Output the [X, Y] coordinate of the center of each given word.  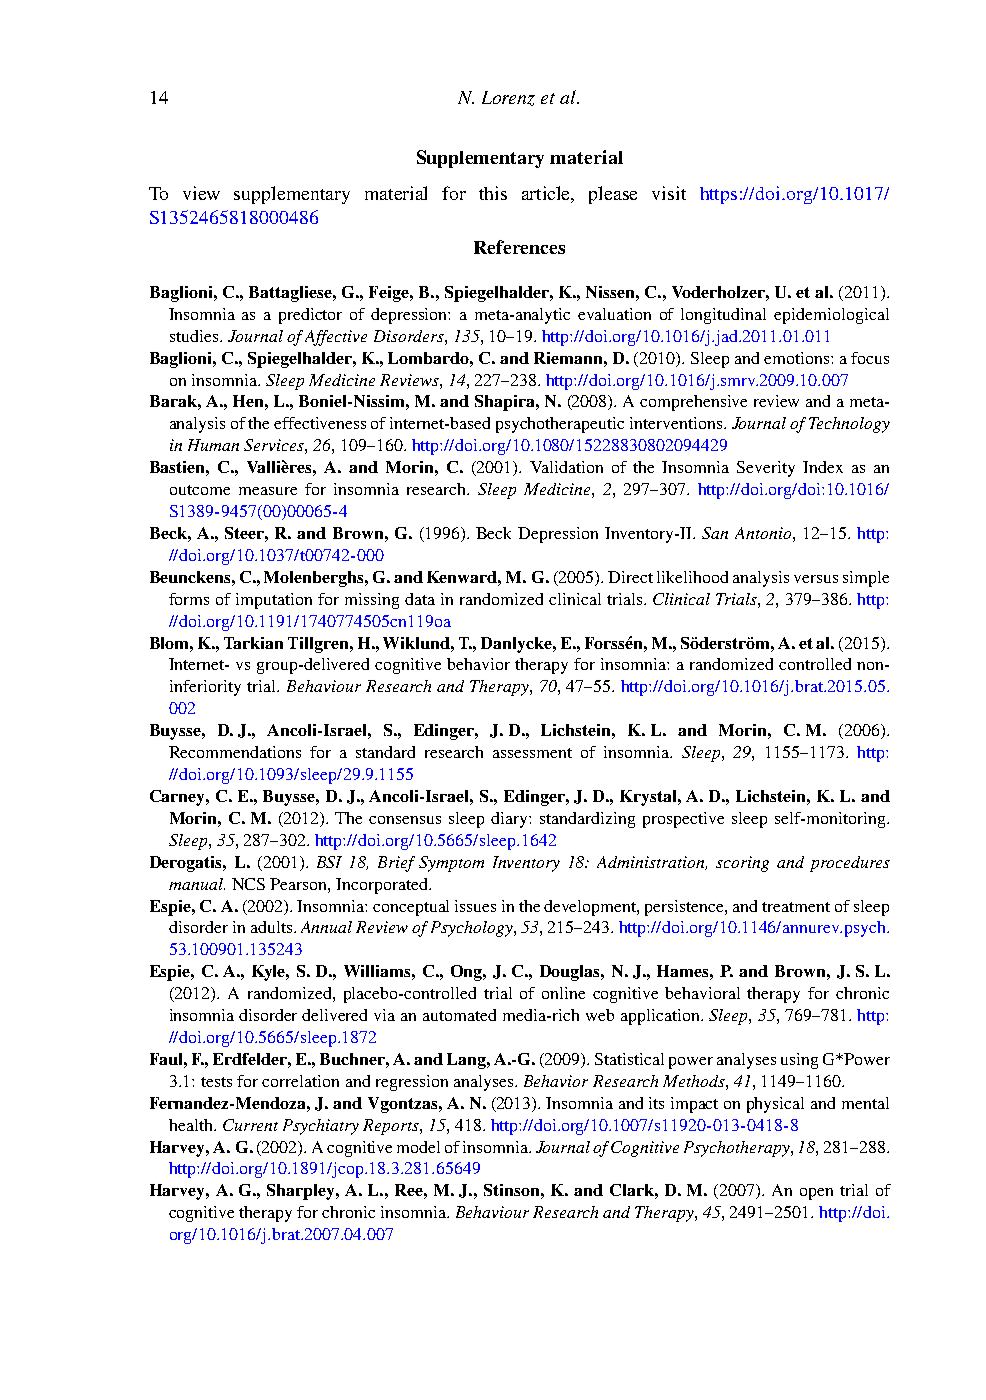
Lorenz [508, 98]
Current [250, 1125]
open [816, 1194]
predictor [310, 316]
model [418, 1147]
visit [669, 193]
